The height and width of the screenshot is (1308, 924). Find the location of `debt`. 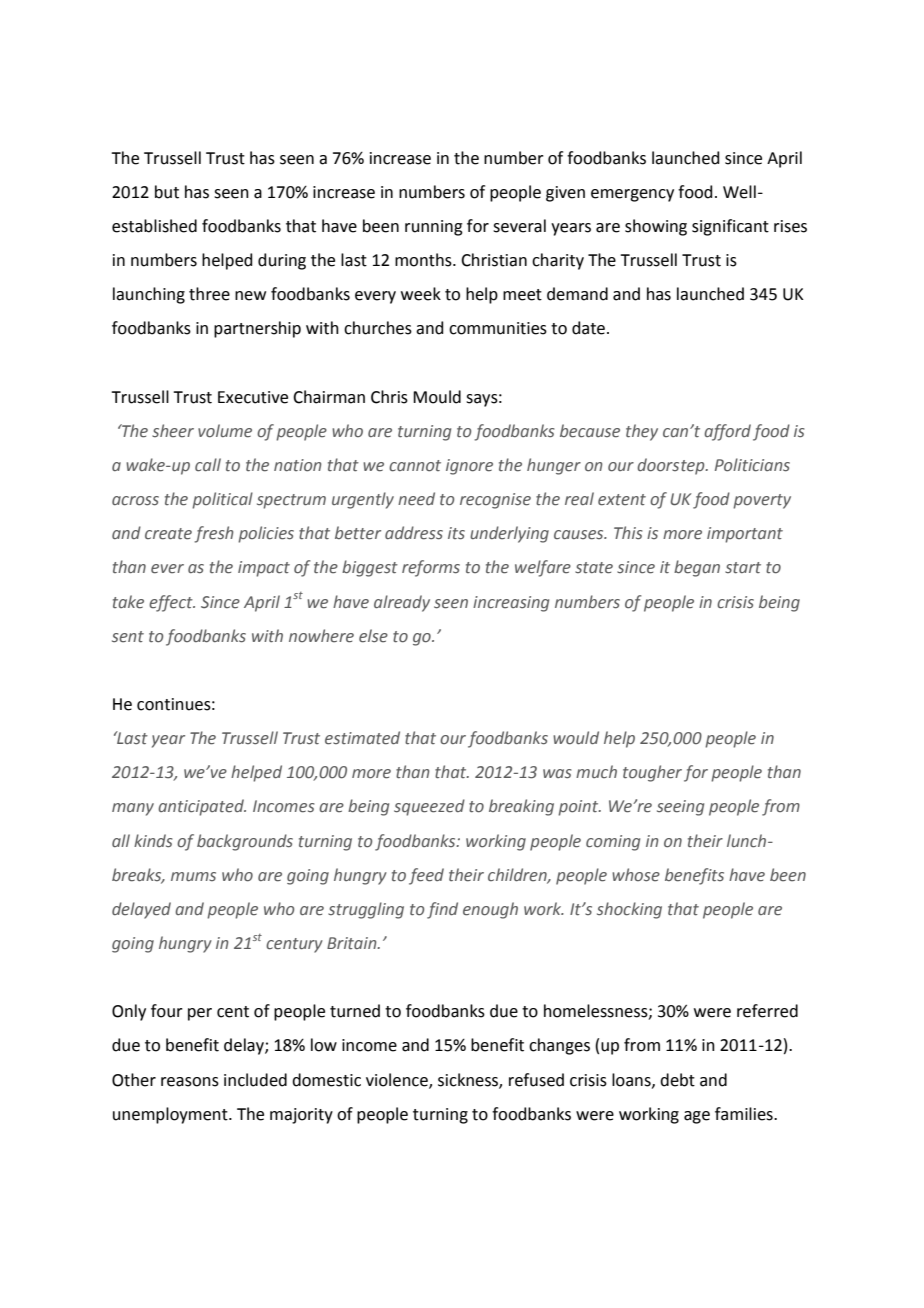

debt is located at coordinates (677, 1080).
